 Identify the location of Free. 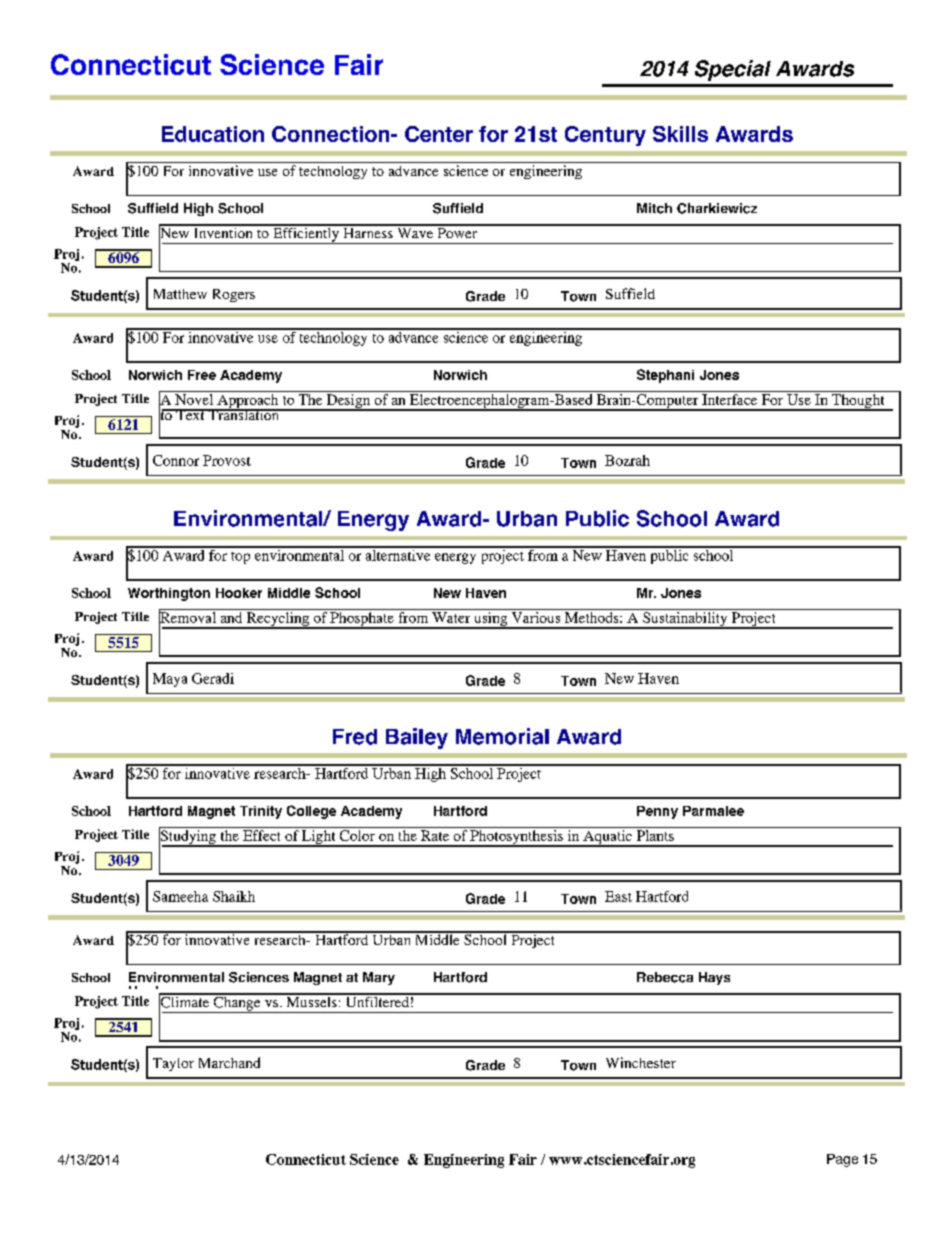
(202, 375).
